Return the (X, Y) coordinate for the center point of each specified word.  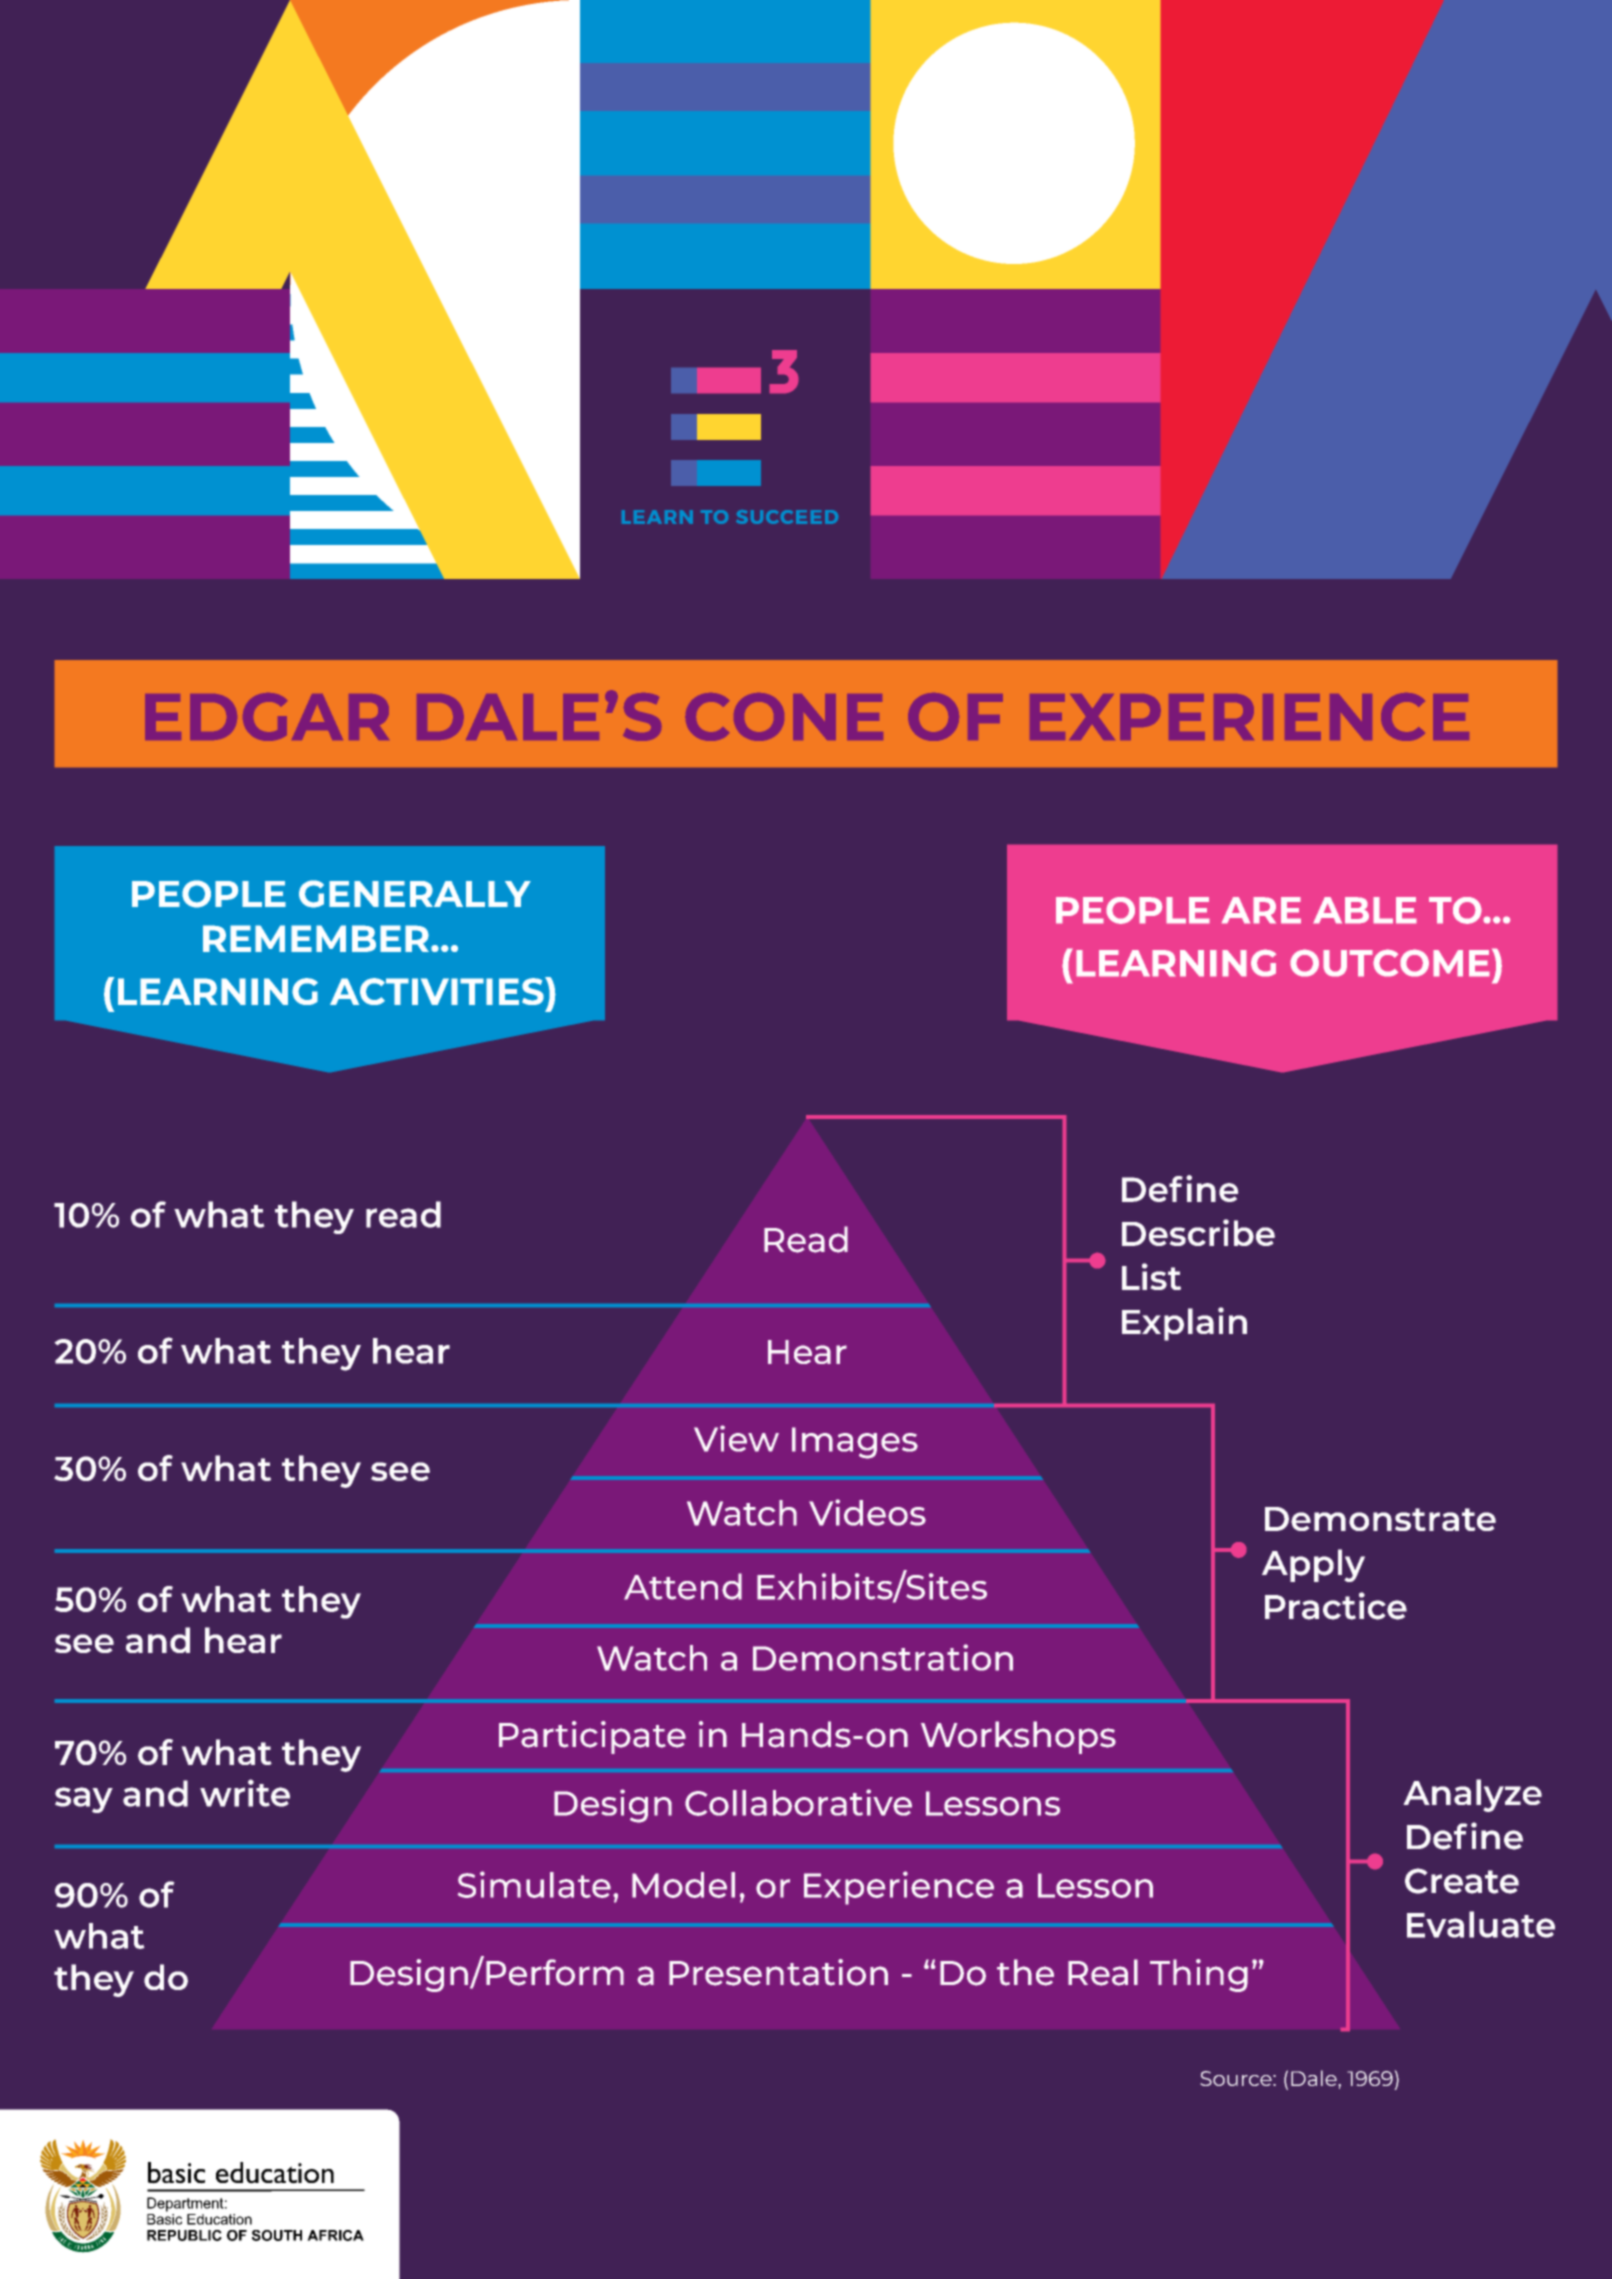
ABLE (1365, 910)
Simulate (534, 1884)
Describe (1198, 1232)
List (1151, 1276)
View (736, 1438)
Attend (683, 1586)
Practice (1336, 1606)
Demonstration (883, 1657)
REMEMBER (316, 938)
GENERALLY (415, 894)
